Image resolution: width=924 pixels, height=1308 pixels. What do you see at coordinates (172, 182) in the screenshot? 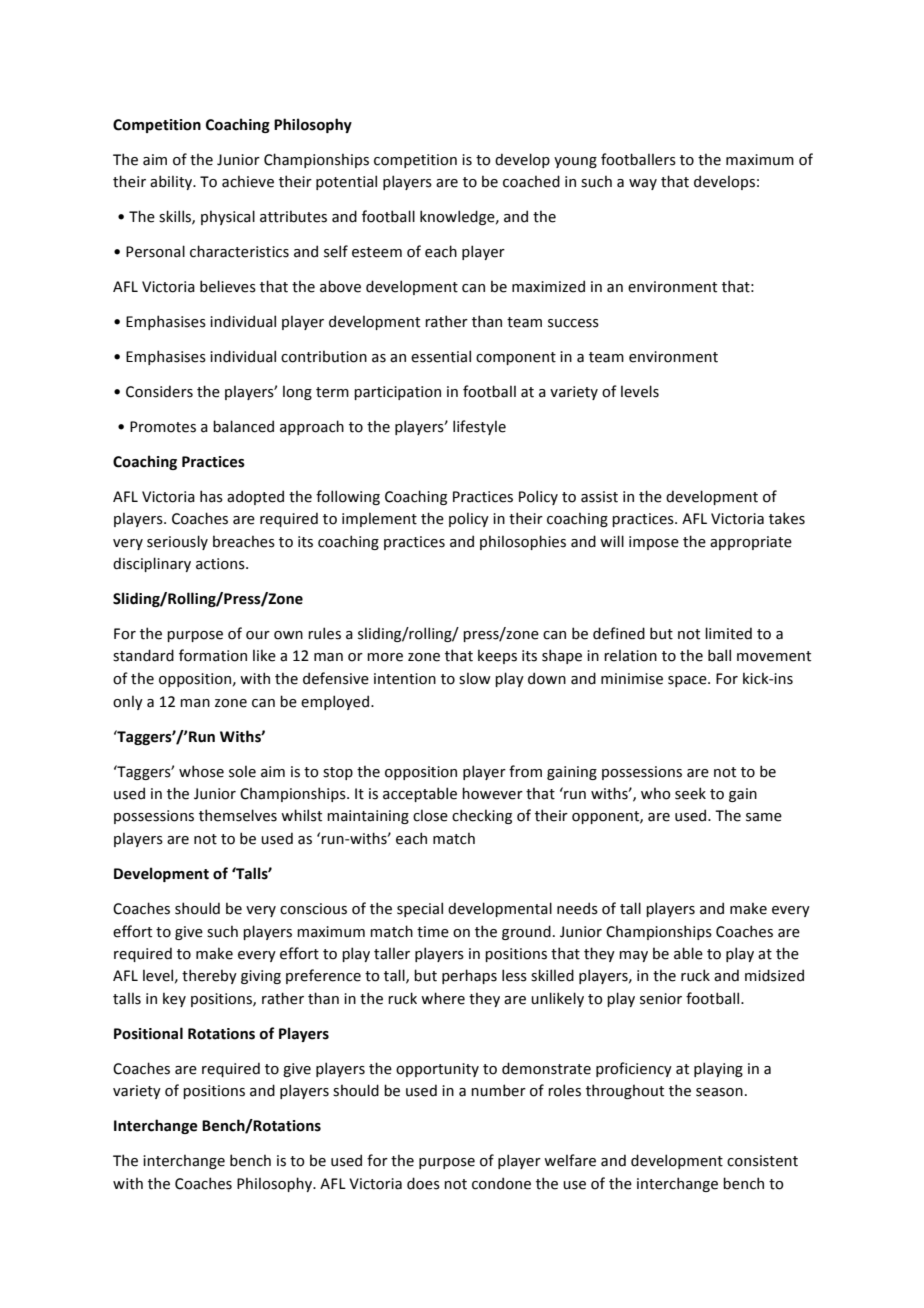
I see `ability` at bounding box center [172, 182].
